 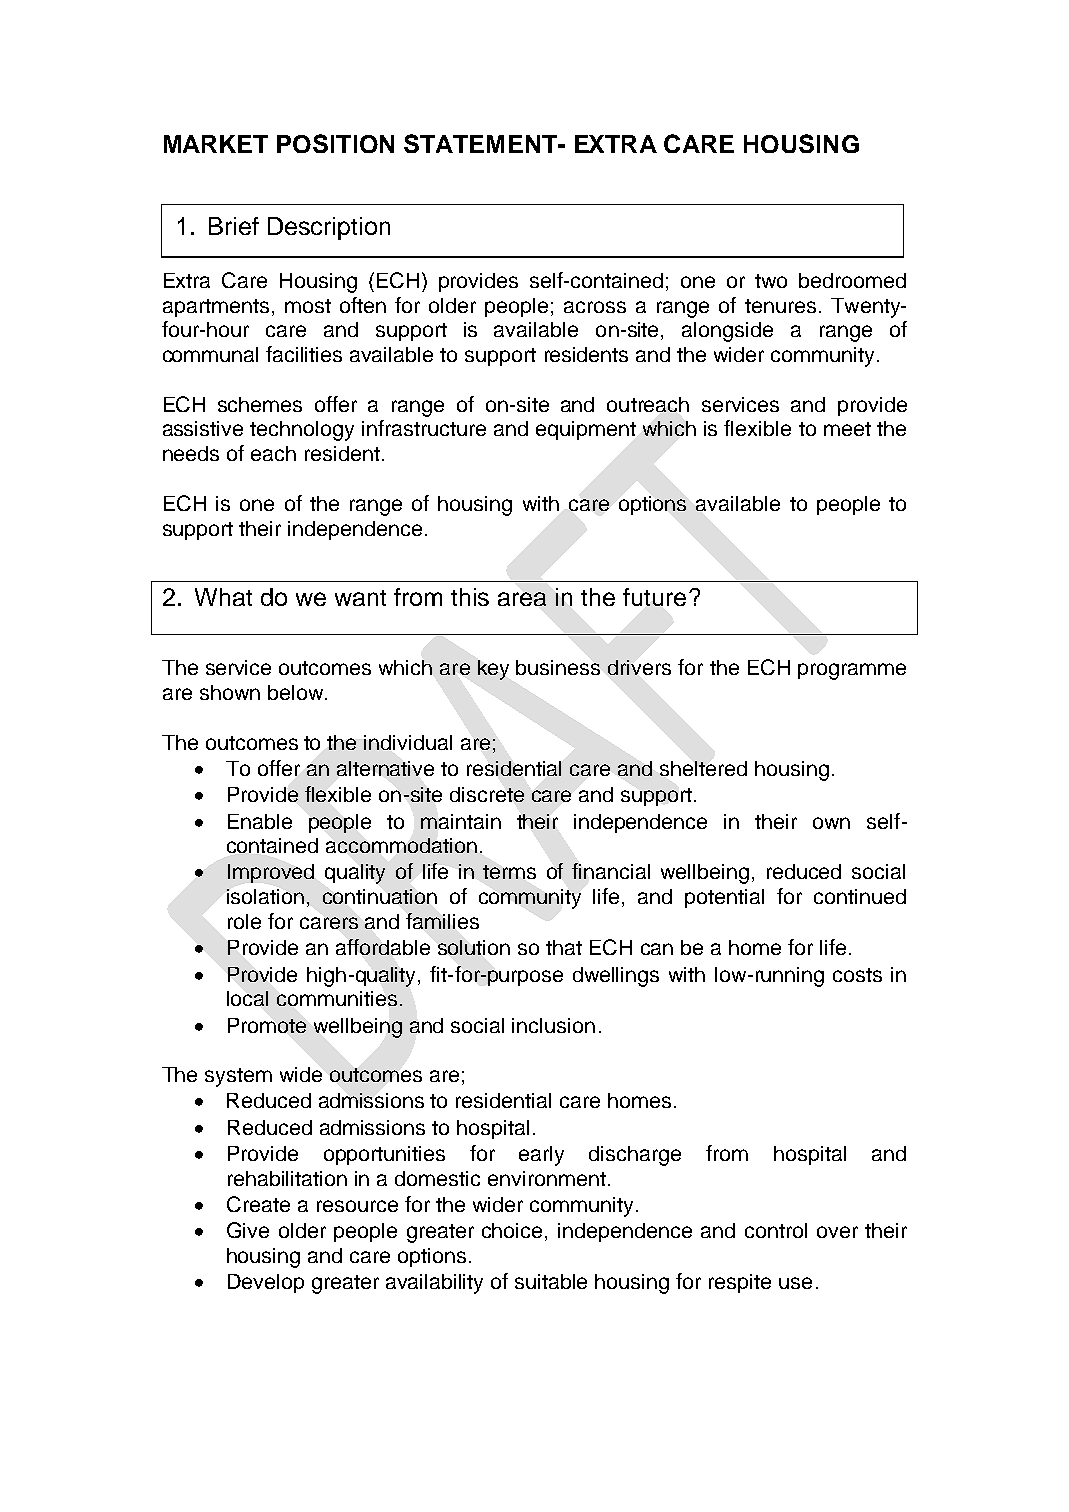 What do you see at coordinates (595, 307) in the document?
I see `across` at bounding box center [595, 307].
